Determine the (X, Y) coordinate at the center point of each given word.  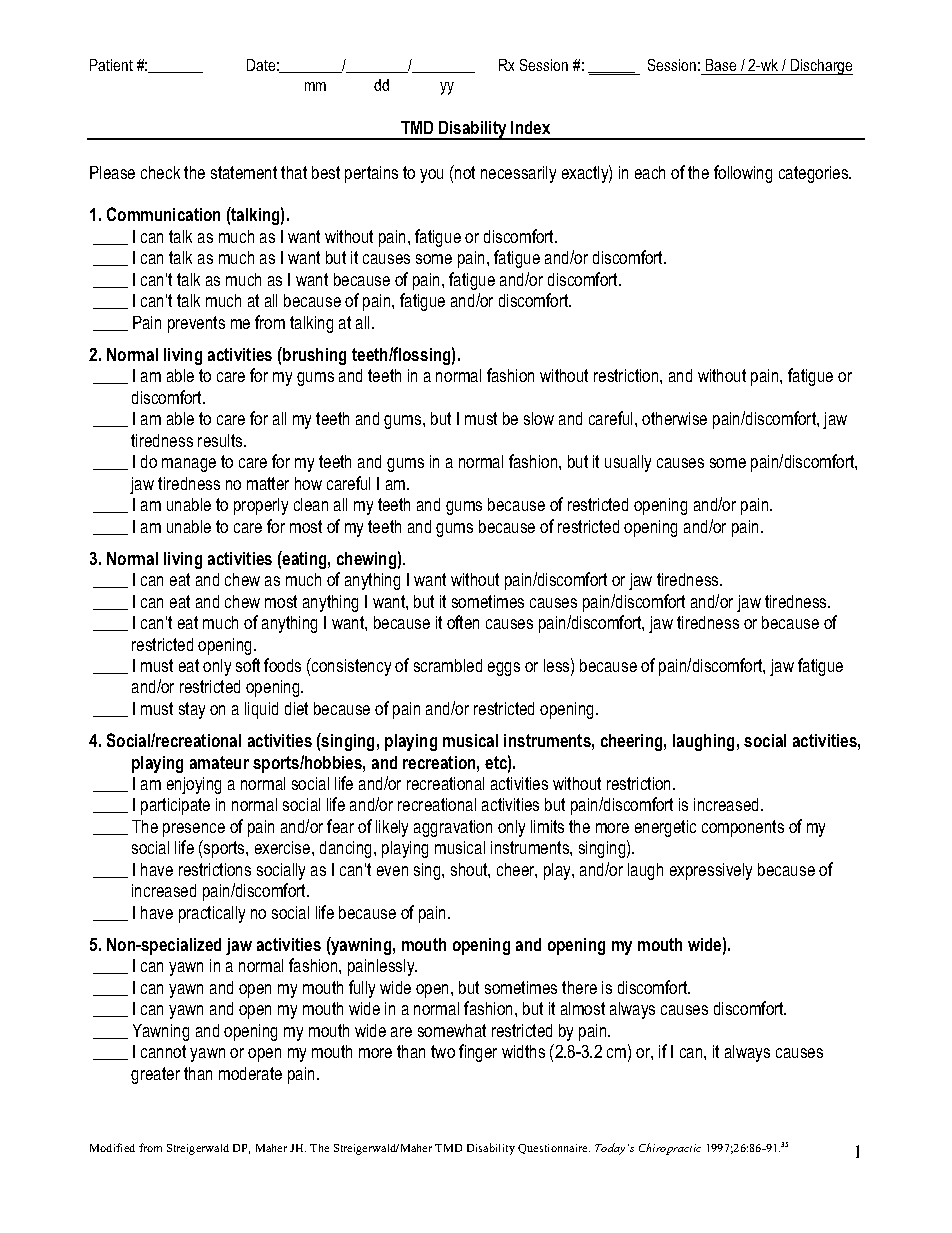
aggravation (453, 828)
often (463, 622)
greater (155, 1075)
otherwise (674, 418)
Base (721, 65)
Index (530, 127)
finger (478, 1053)
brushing (313, 356)
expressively (711, 871)
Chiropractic (670, 1149)
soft (248, 665)
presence (194, 830)
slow (539, 418)
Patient (111, 65)
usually (628, 463)
